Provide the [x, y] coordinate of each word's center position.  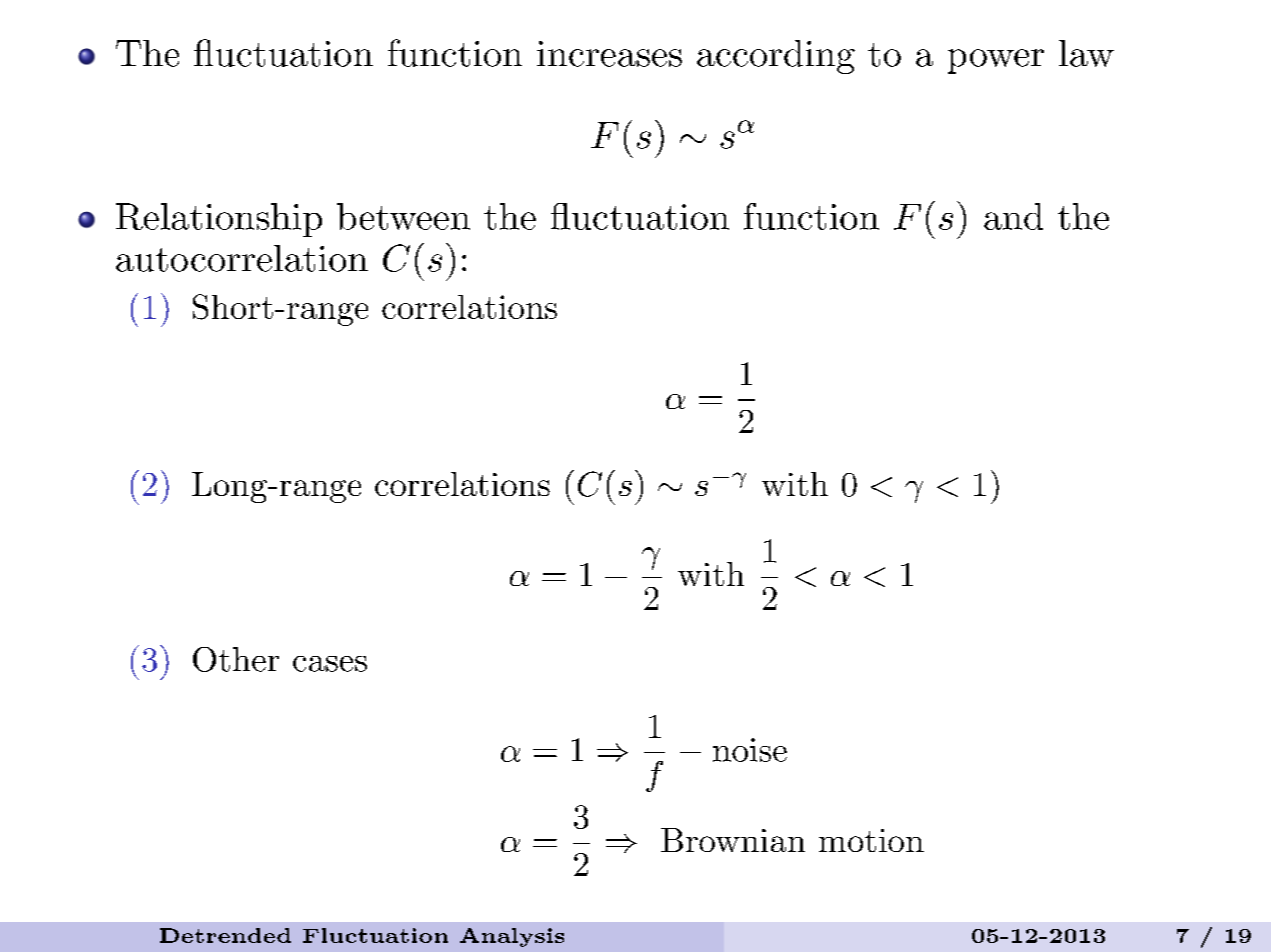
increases [609, 54]
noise [750, 750]
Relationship [219, 220]
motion [871, 840]
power [996, 61]
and [1013, 216]
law [1086, 53]
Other [236, 659]
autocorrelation [242, 258]
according [776, 57]
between [403, 216]
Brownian [733, 840]
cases [330, 664]
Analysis [512, 937]
